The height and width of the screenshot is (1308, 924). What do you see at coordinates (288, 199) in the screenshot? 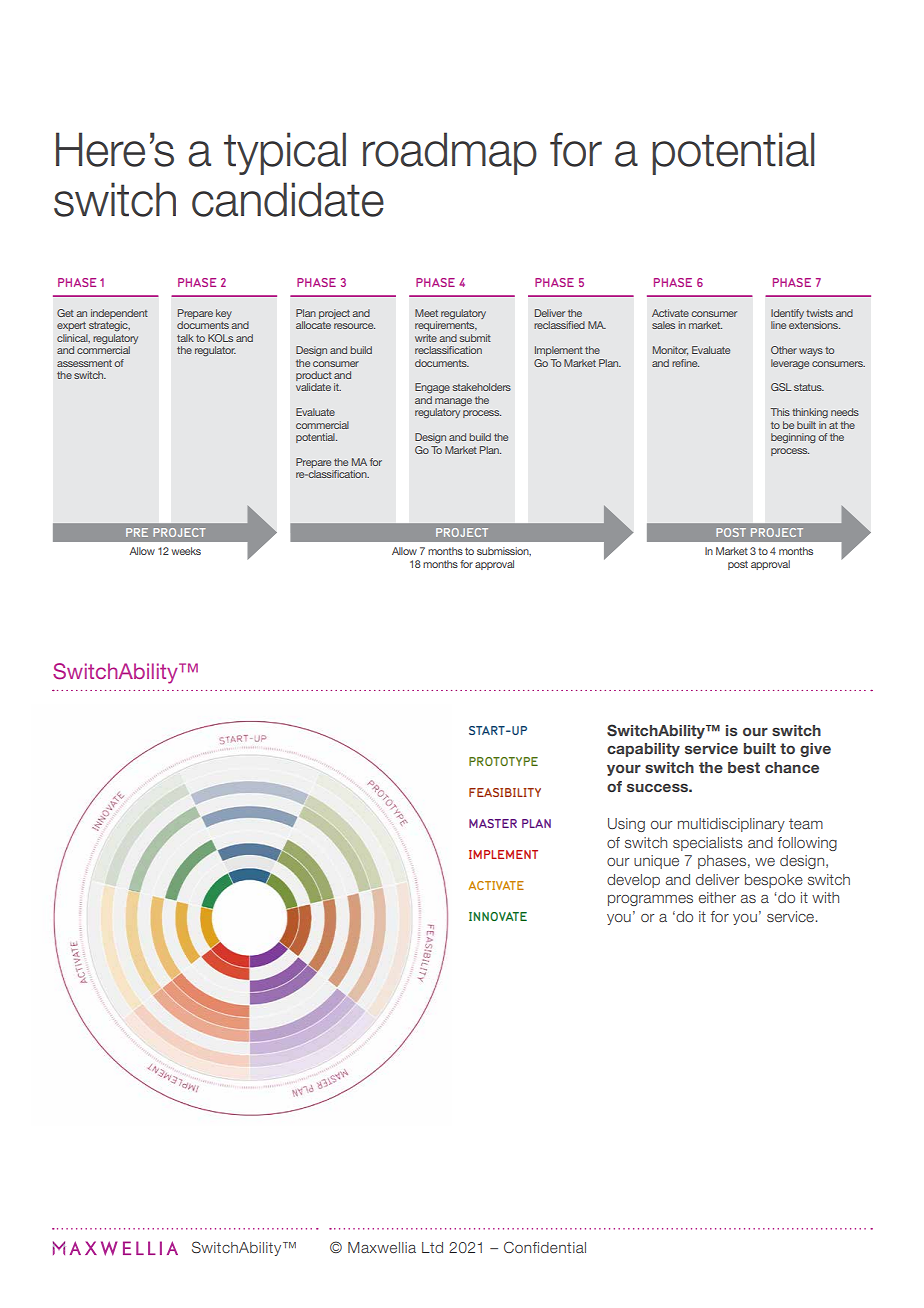
I see `candidate` at bounding box center [288, 199].
